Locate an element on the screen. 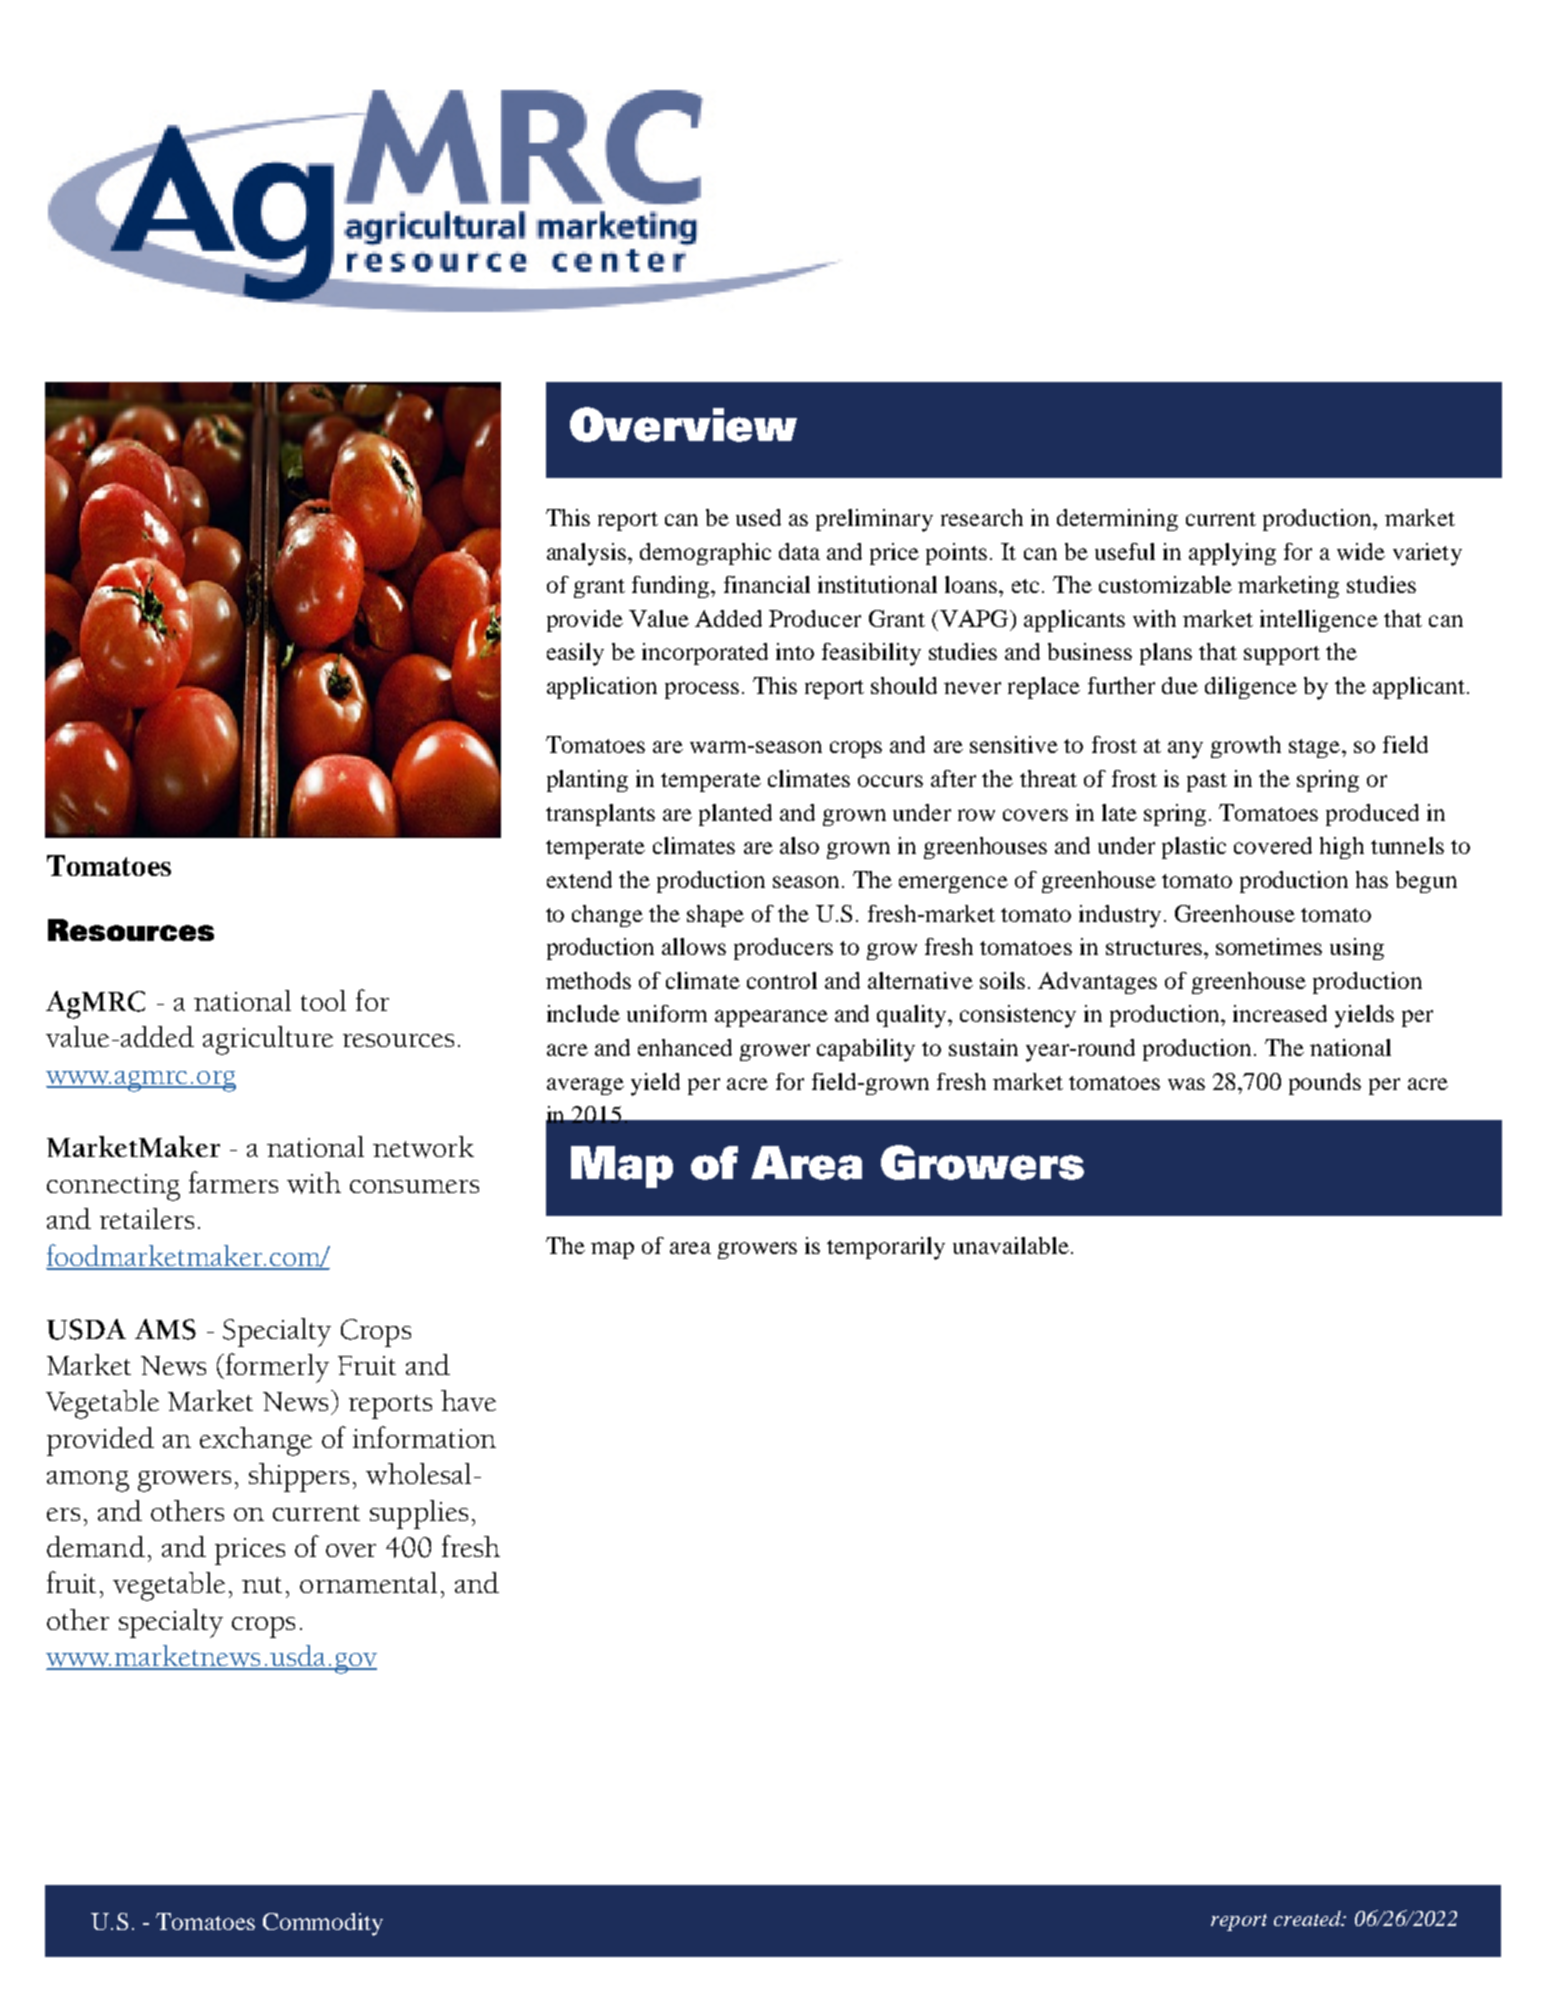 The height and width of the screenshot is (2002, 1547). analysis is located at coordinates (588, 554).
